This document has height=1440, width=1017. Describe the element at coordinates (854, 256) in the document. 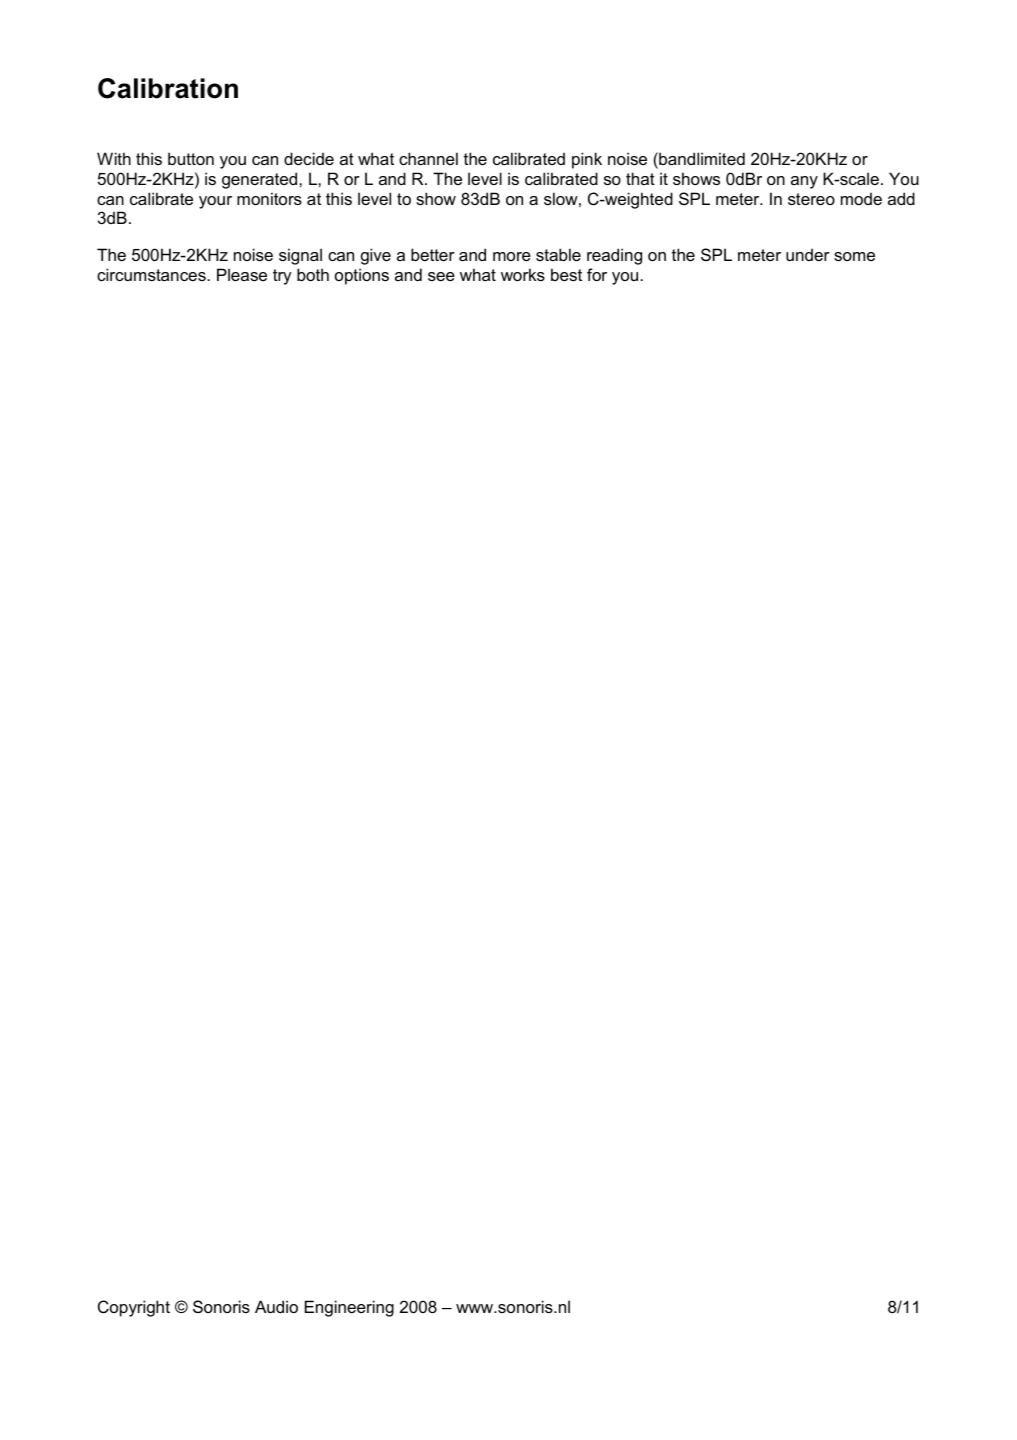

I see `some` at that location.
